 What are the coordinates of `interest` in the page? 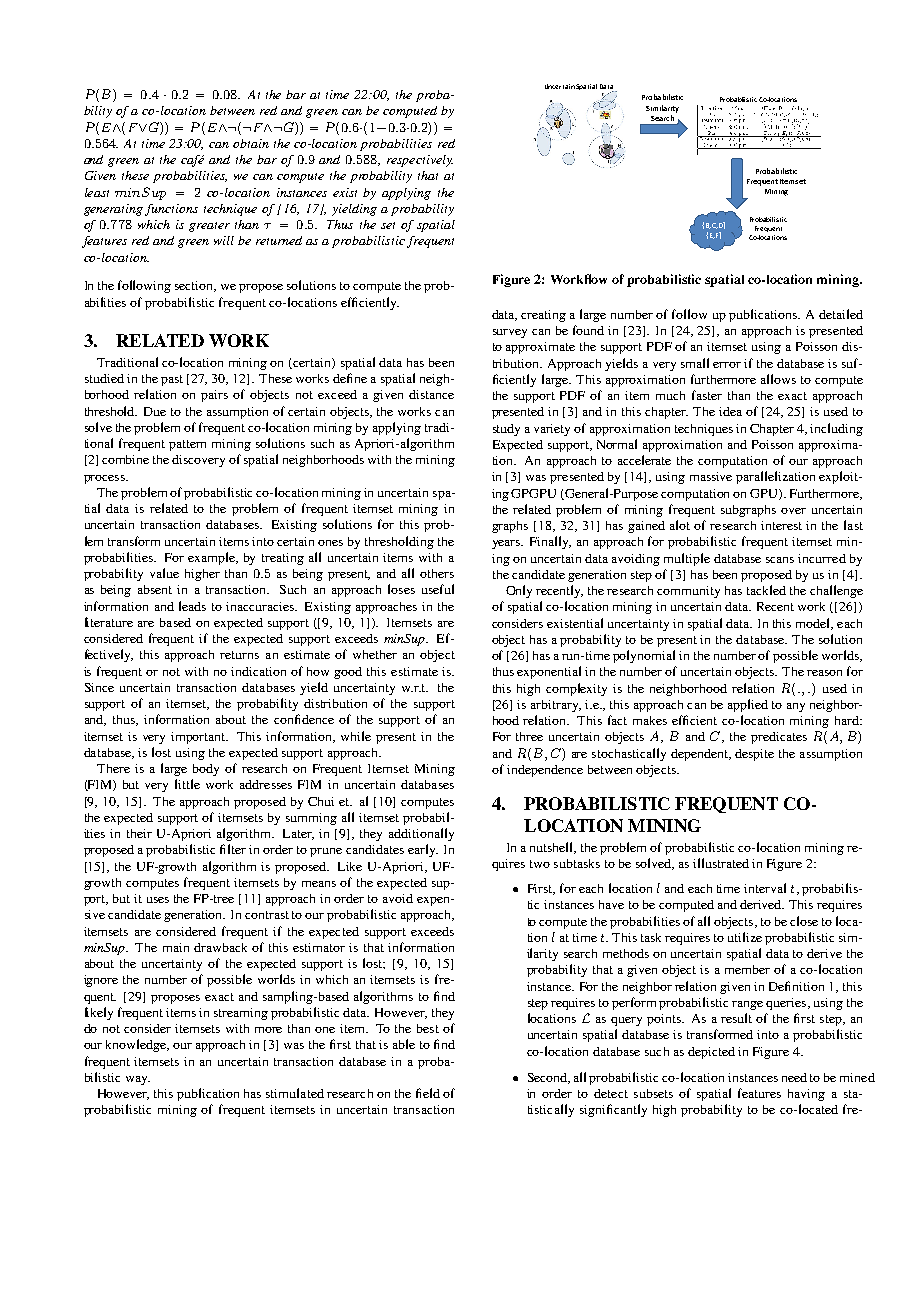 It's located at (781, 525).
